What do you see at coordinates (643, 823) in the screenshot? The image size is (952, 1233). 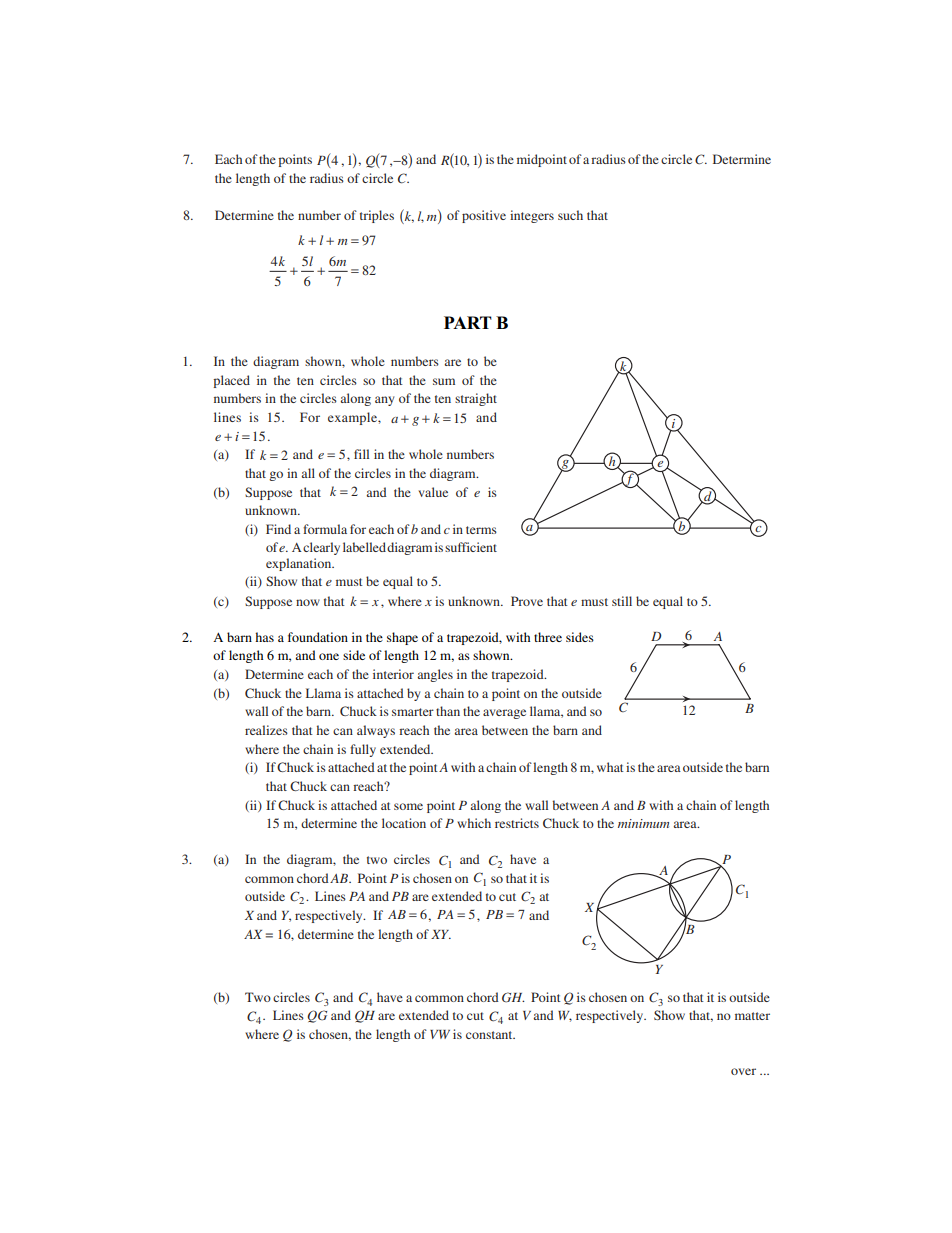 I see `minimum` at bounding box center [643, 823].
